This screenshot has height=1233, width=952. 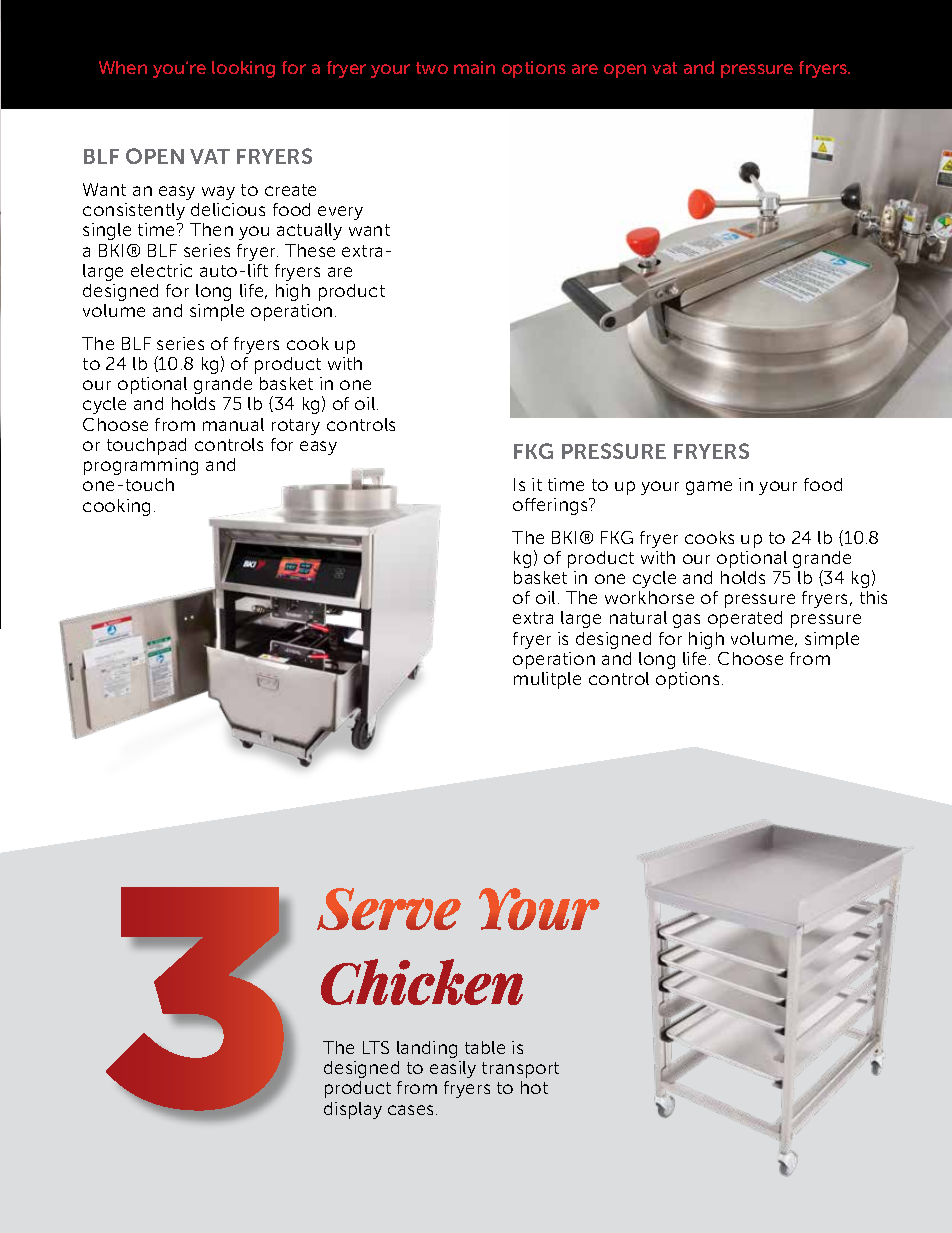 I want to click on transport, so click(x=520, y=1070).
